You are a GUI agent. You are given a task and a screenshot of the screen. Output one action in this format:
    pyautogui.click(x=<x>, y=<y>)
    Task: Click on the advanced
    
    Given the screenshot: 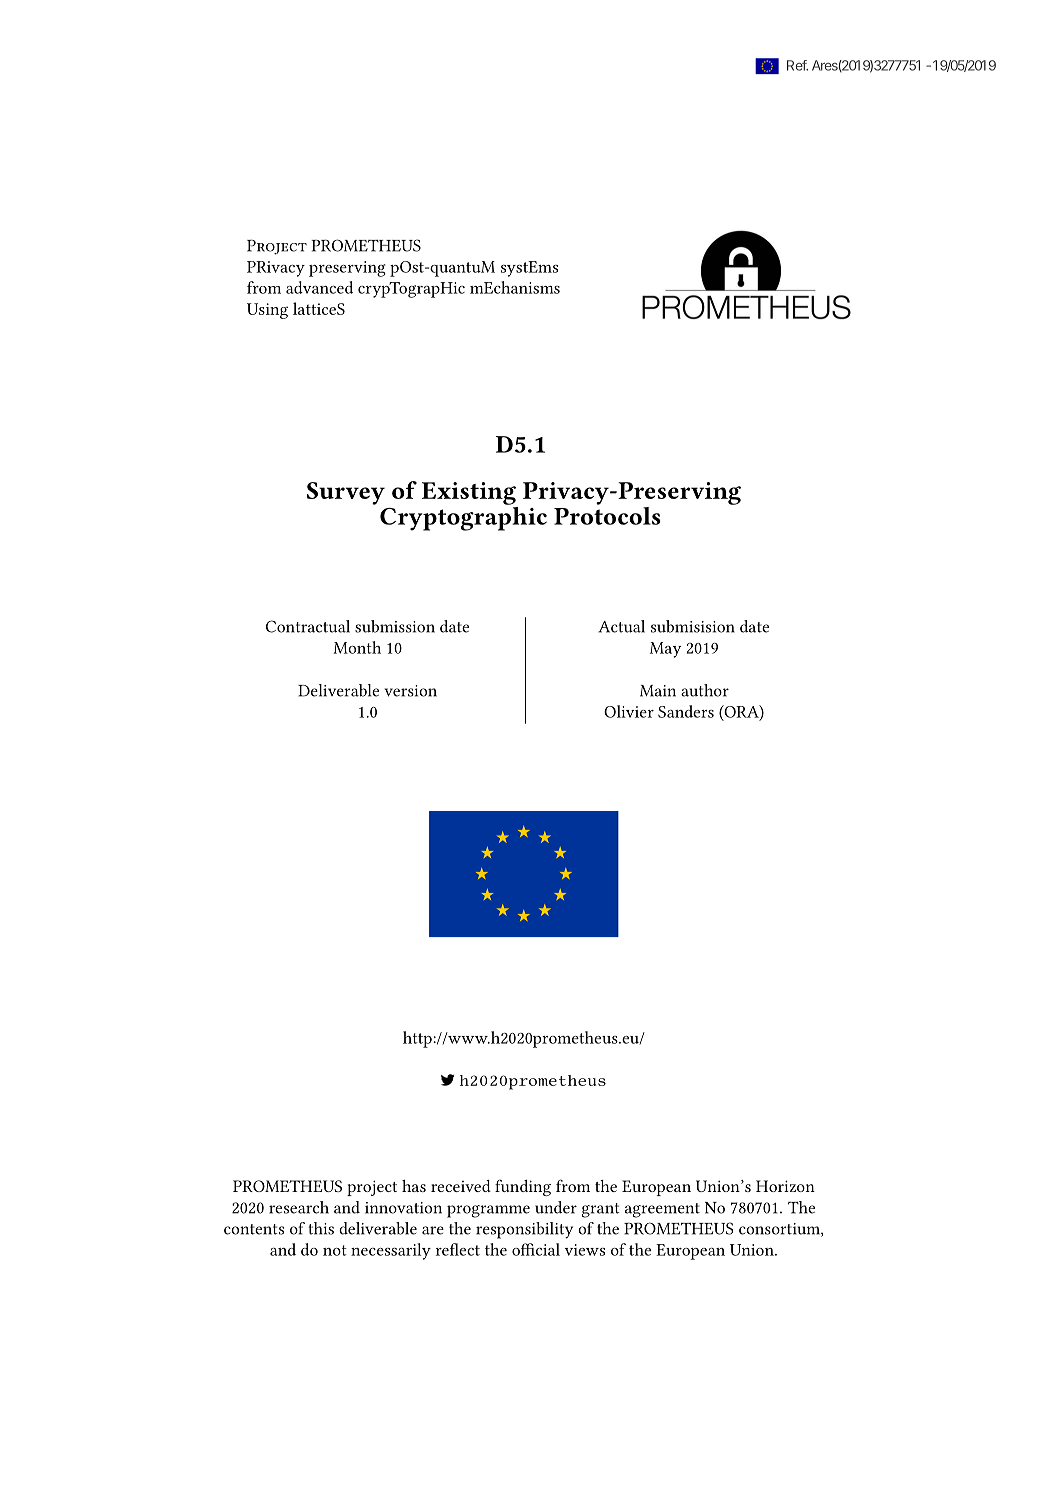 What is the action you would take?
    pyautogui.click(x=319, y=287)
